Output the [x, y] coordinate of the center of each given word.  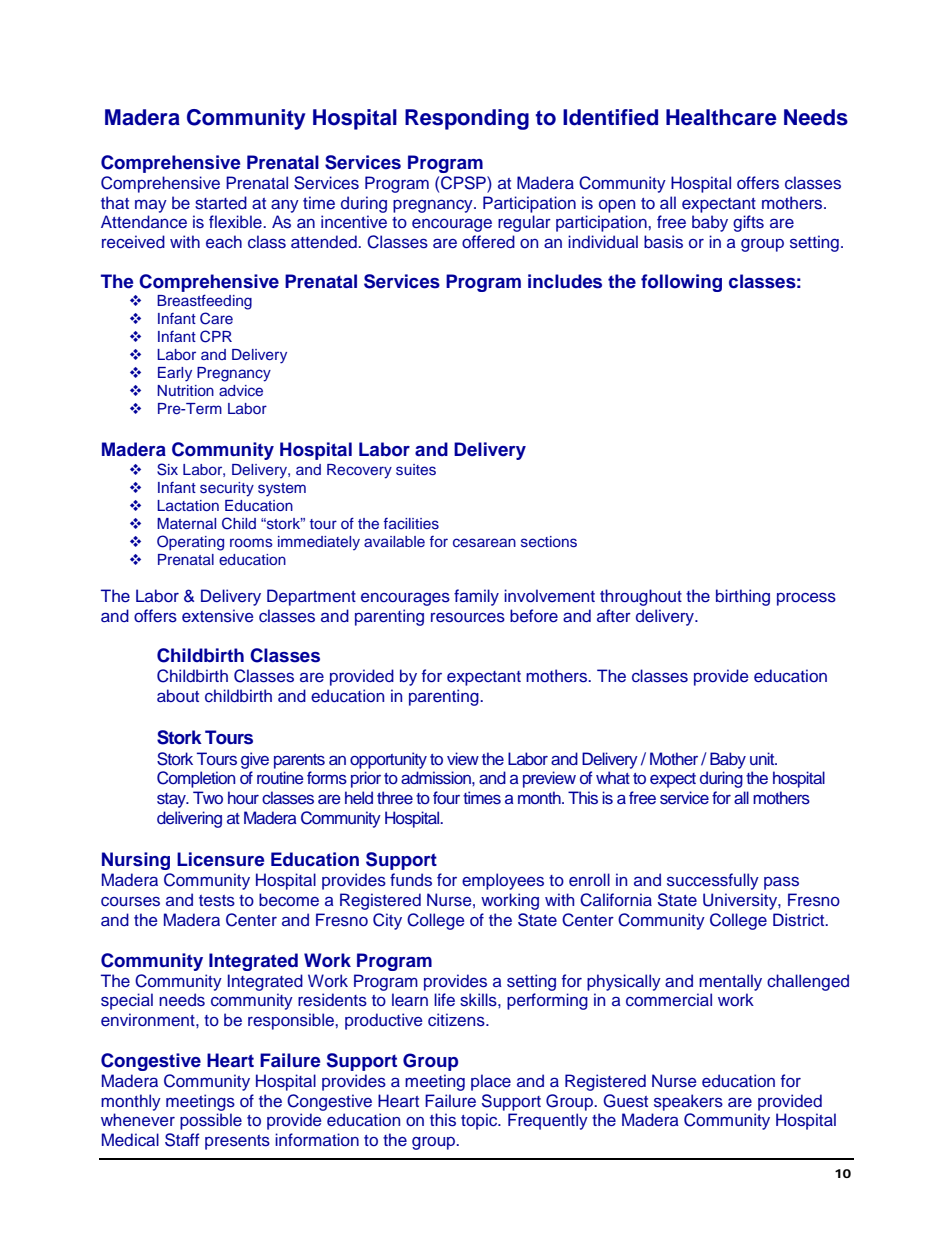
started [221, 203]
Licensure [220, 859]
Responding [467, 119]
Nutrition [185, 390]
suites [416, 469]
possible [211, 1121]
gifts [748, 223]
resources [468, 617]
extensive [217, 616]
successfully [713, 881]
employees [503, 881]
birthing [743, 597]
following [681, 283]
